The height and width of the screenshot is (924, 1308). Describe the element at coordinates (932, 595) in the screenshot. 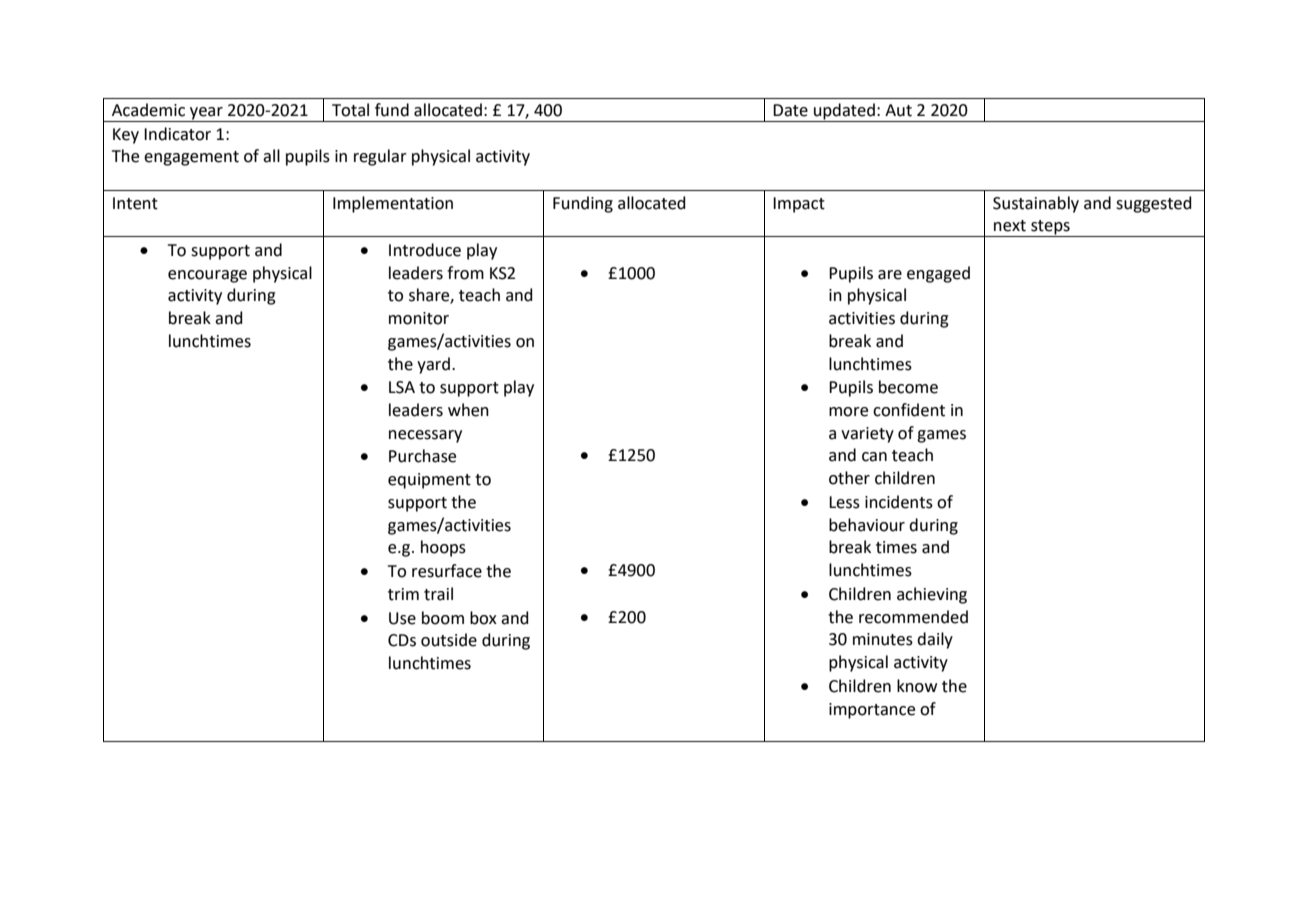

I see `achieving` at that location.
